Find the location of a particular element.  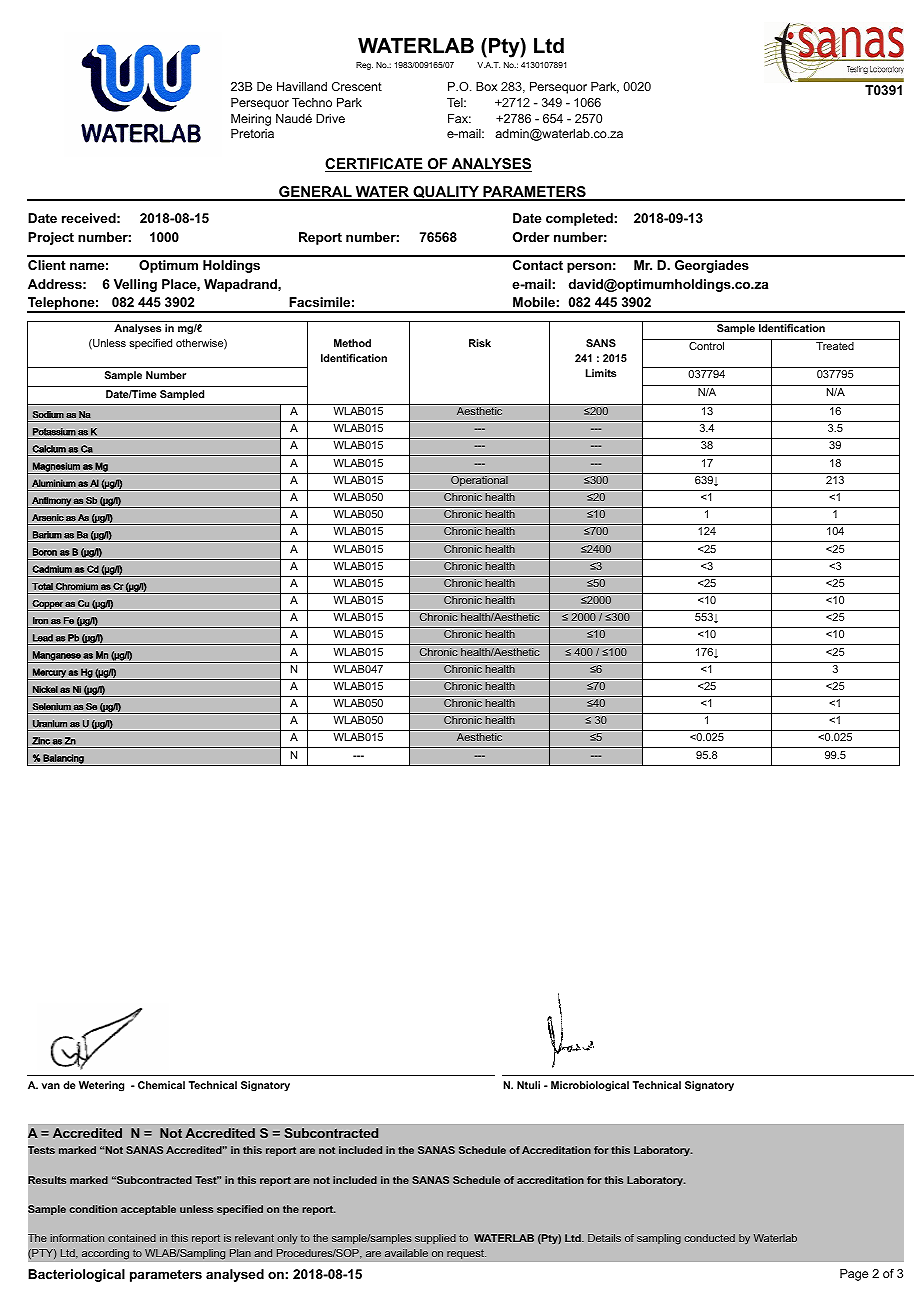

Balancing is located at coordinates (63, 760).
